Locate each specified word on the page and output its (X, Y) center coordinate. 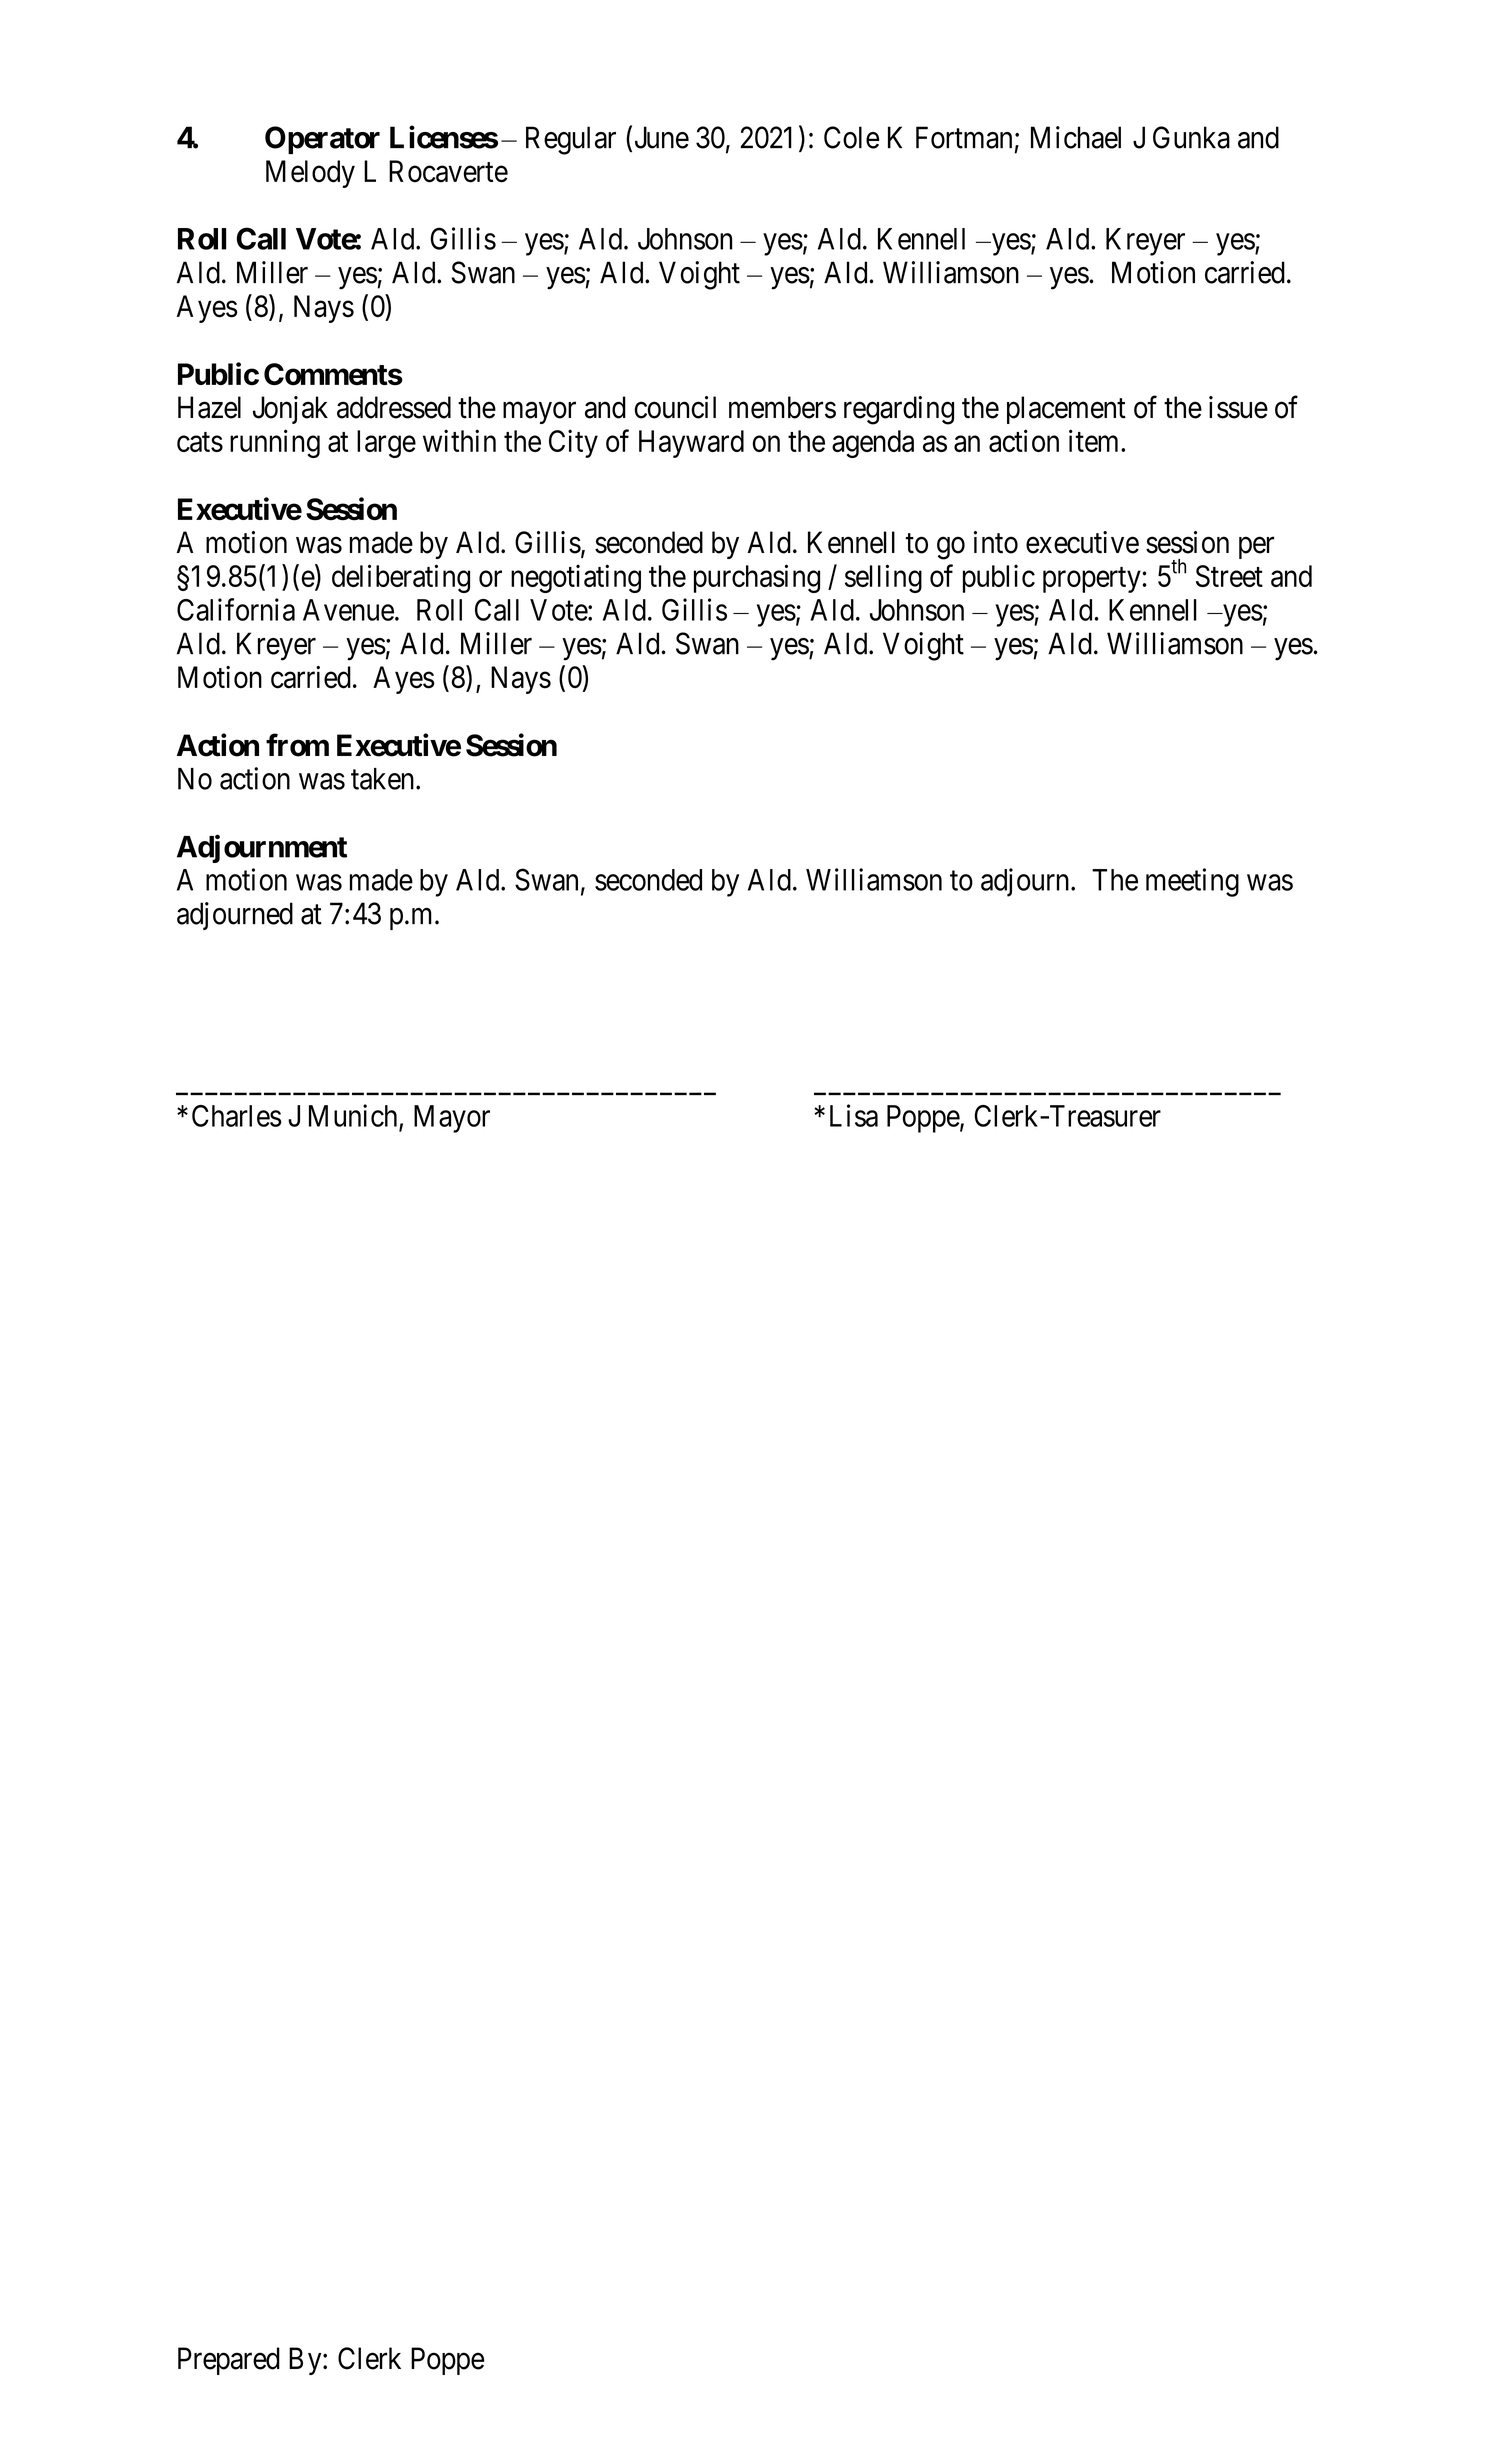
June (662, 137)
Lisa (854, 1115)
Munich (354, 1116)
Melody (310, 174)
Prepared (229, 2361)
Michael (1076, 137)
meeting (1192, 882)
